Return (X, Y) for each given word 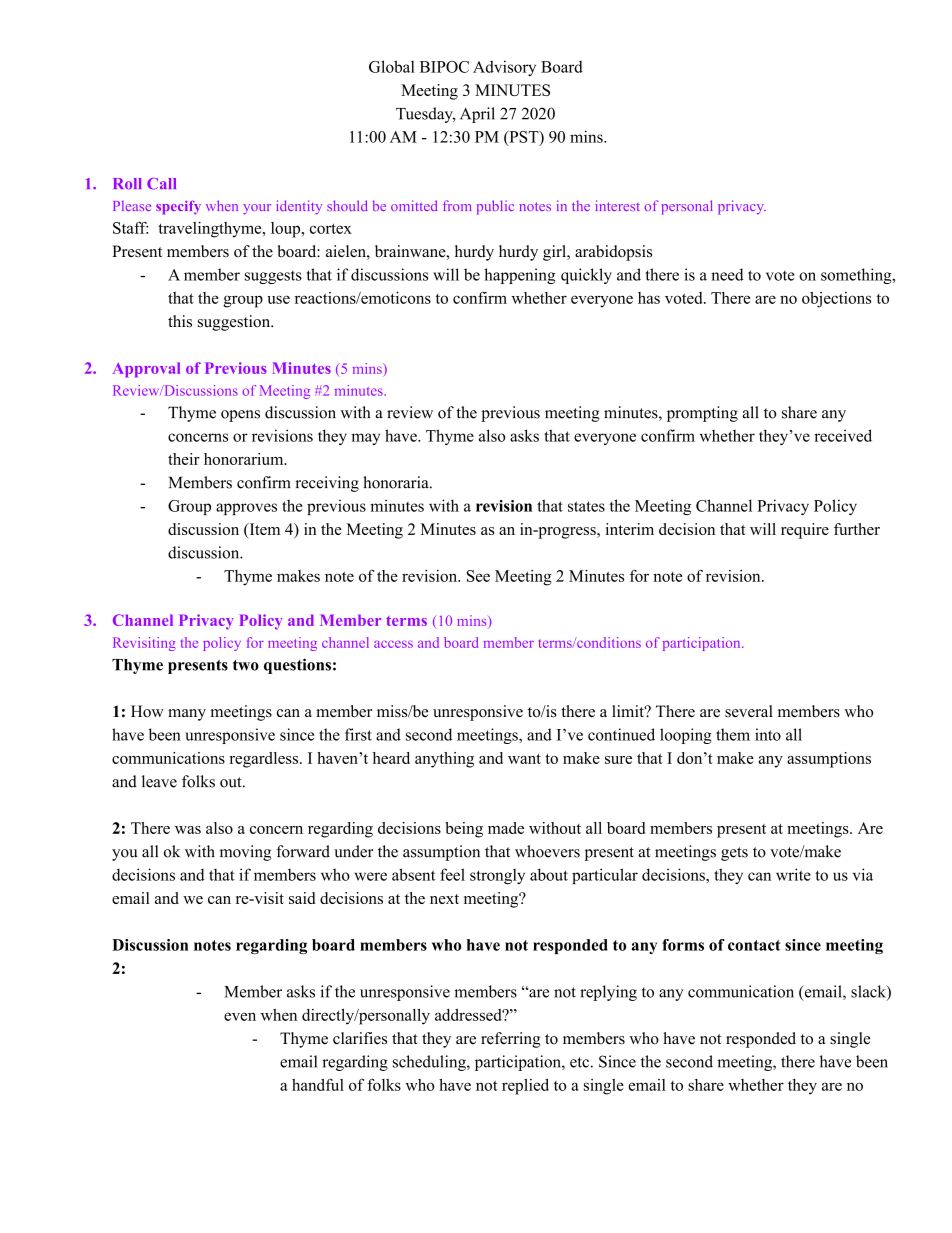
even (240, 1016)
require (805, 531)
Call (161, 184)
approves (246, 509)
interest (617, 205)
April (477, 115)
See (478, 576)
